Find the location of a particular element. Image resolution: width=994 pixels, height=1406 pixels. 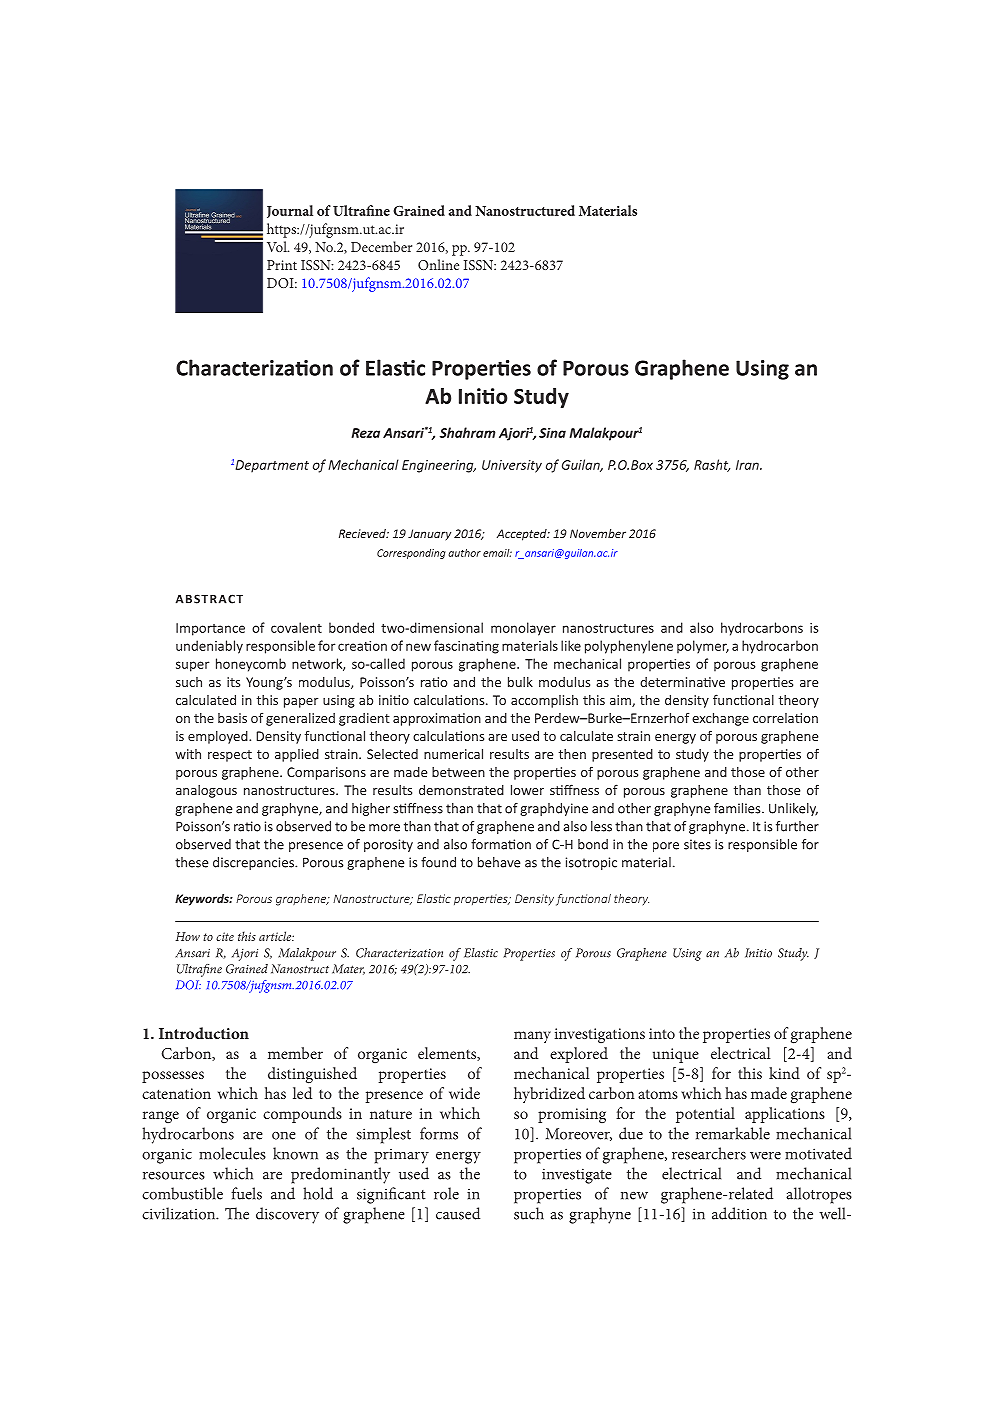

basis is located at coordinates (232, 718).
